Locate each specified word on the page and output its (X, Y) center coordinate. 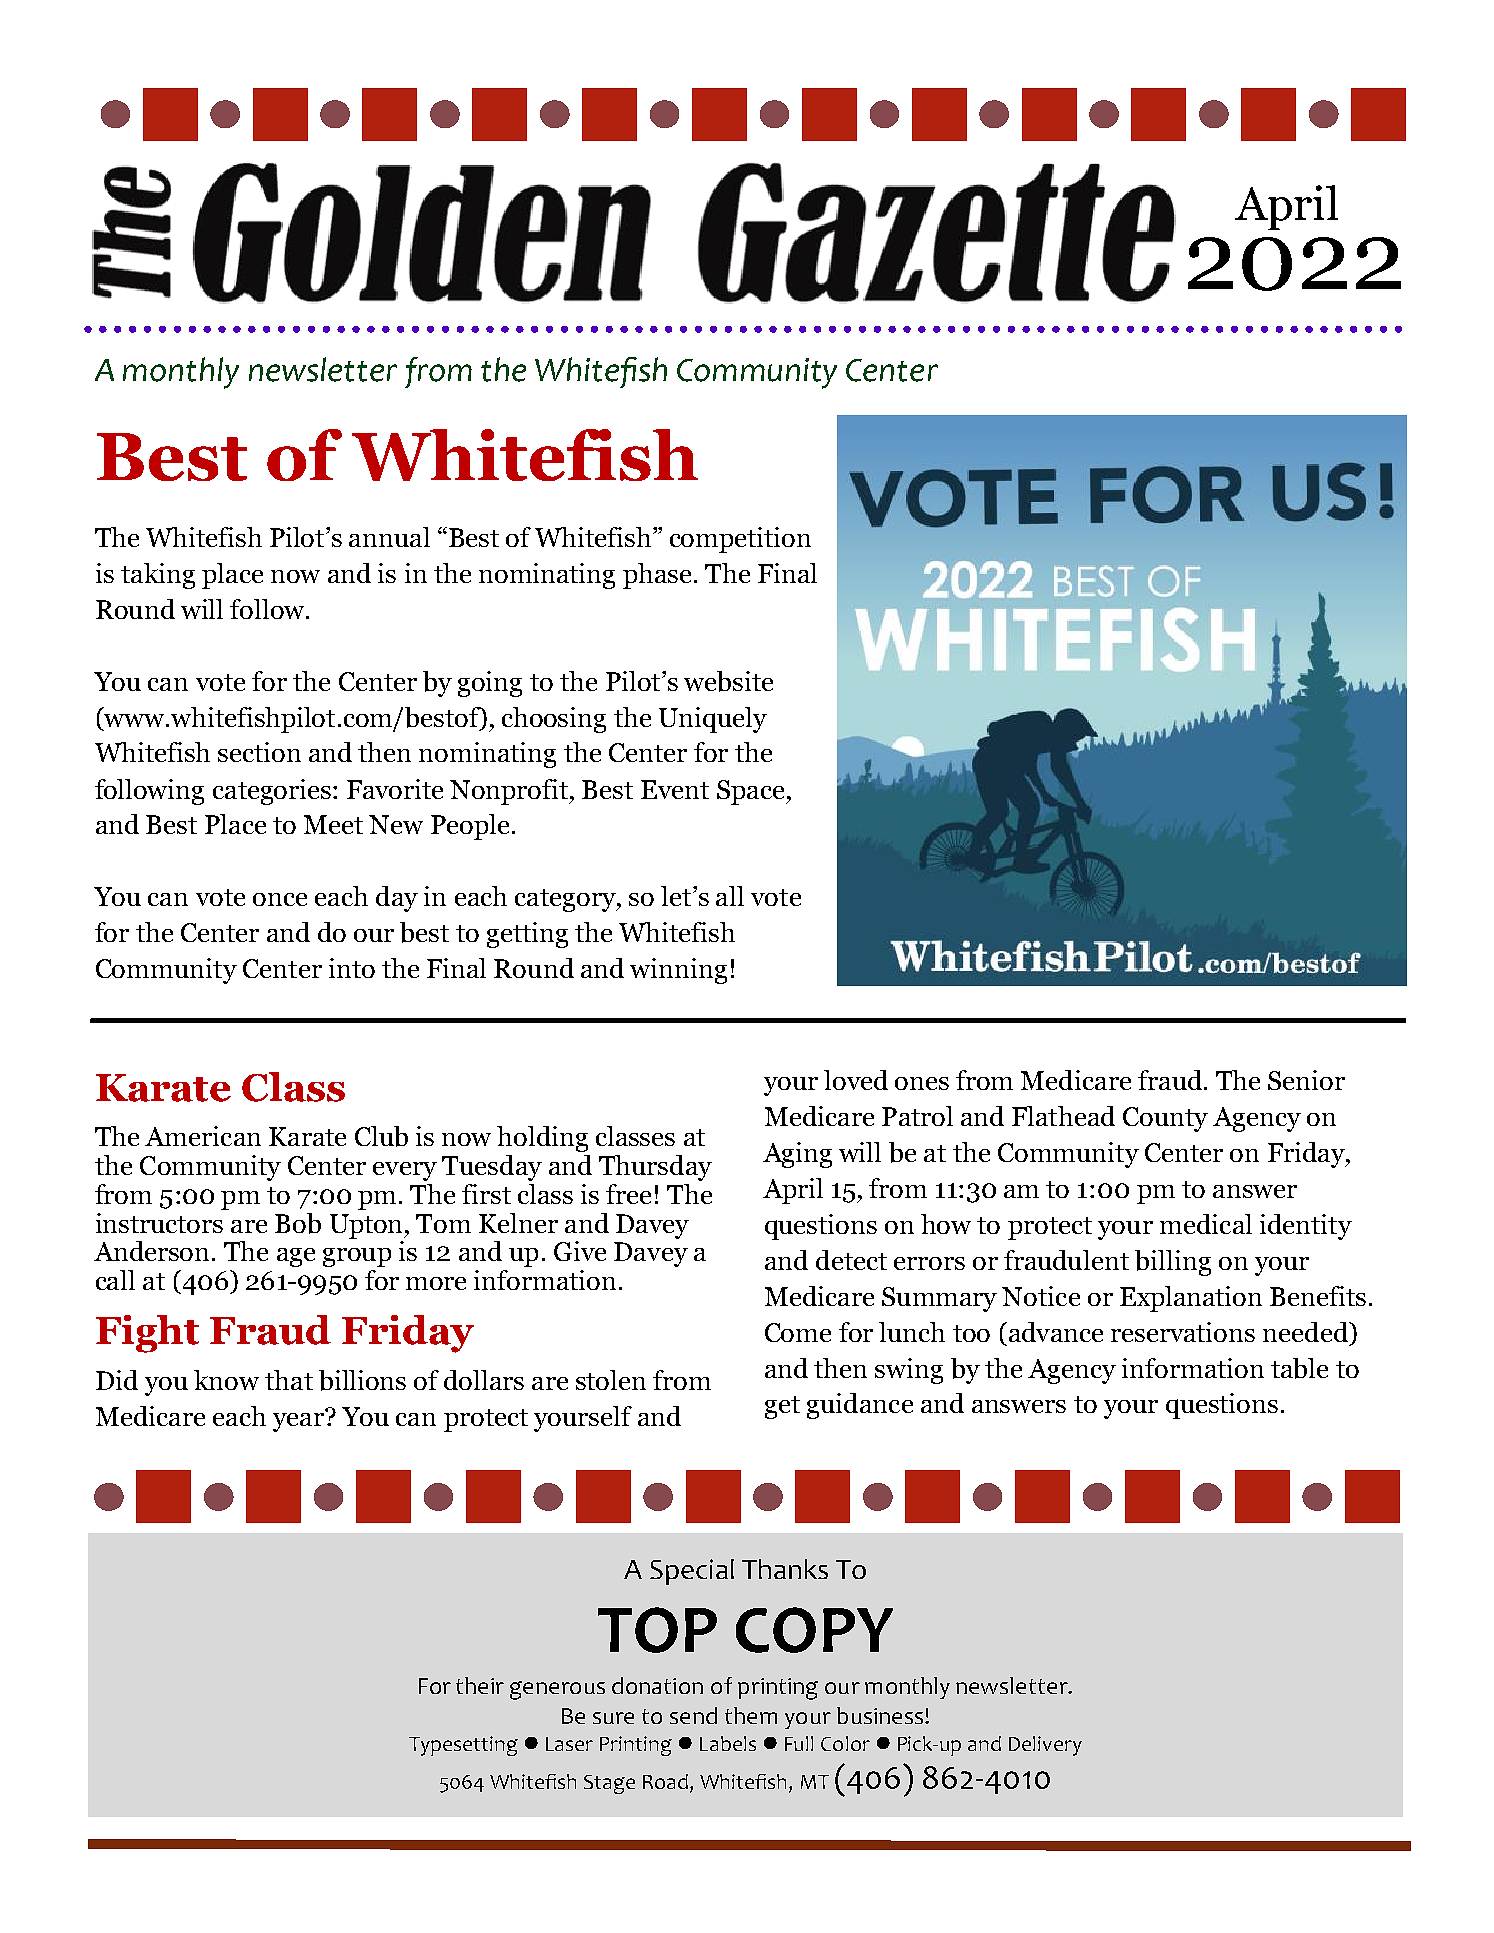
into (352, 968)
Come (798, 1332)
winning (678, 971)
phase (657, 576)
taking (158, 576)
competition (740, 540)
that (289, 1380)
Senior (1306, 1080)
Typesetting (463, 1746)
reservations (1183, 1332)
